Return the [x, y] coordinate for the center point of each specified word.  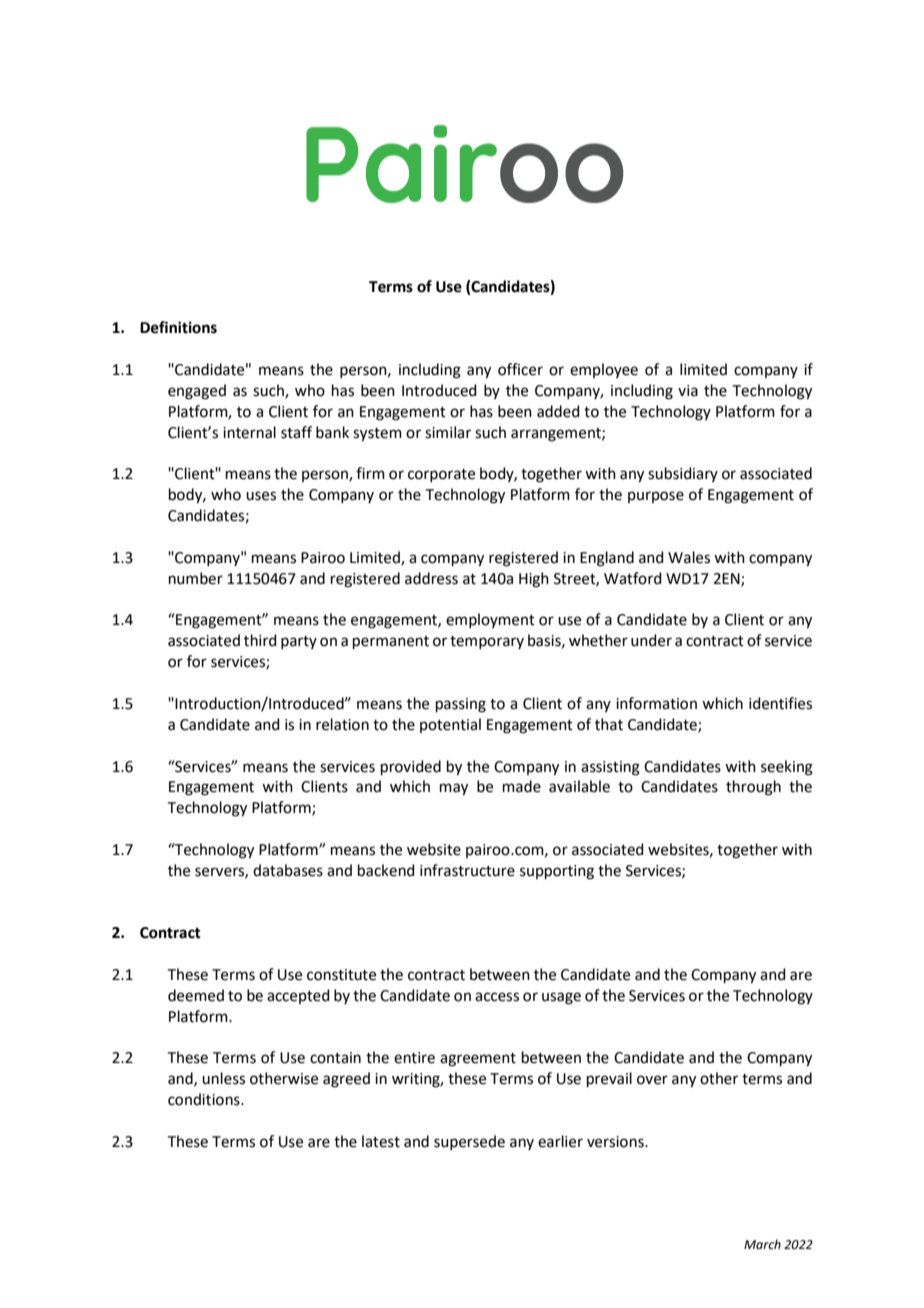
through [753, 788]
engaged [197, 392]
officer [520, 369]
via [688, 391]
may [454, 789]
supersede [469, 1142]
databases [288, 870]
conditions [205, 1099]
